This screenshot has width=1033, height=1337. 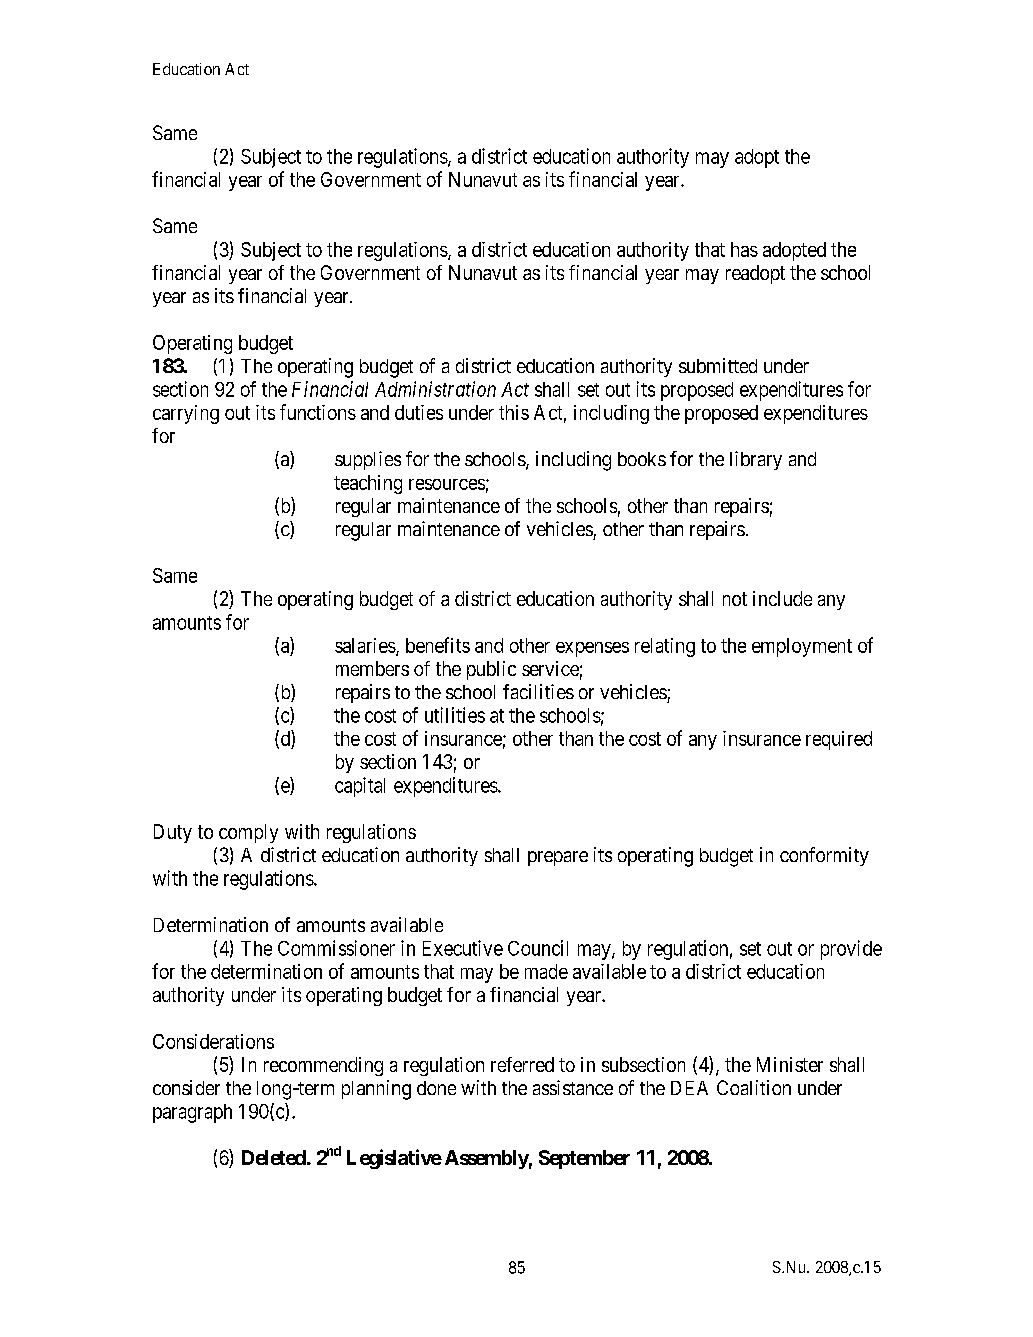 I want to click on Administration, so click(x=435, y=389).
